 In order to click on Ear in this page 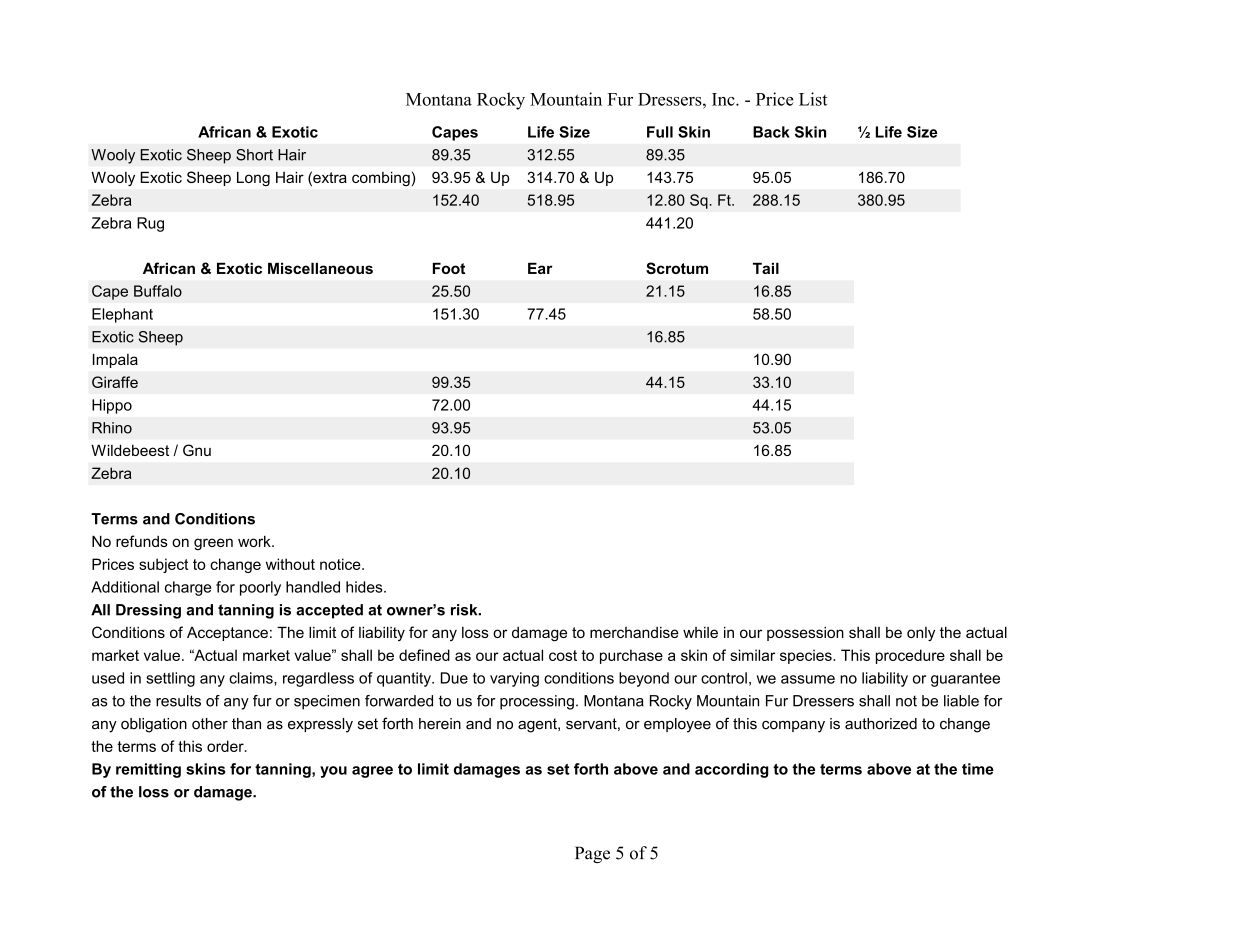, I will do `click(540, 268)`.
